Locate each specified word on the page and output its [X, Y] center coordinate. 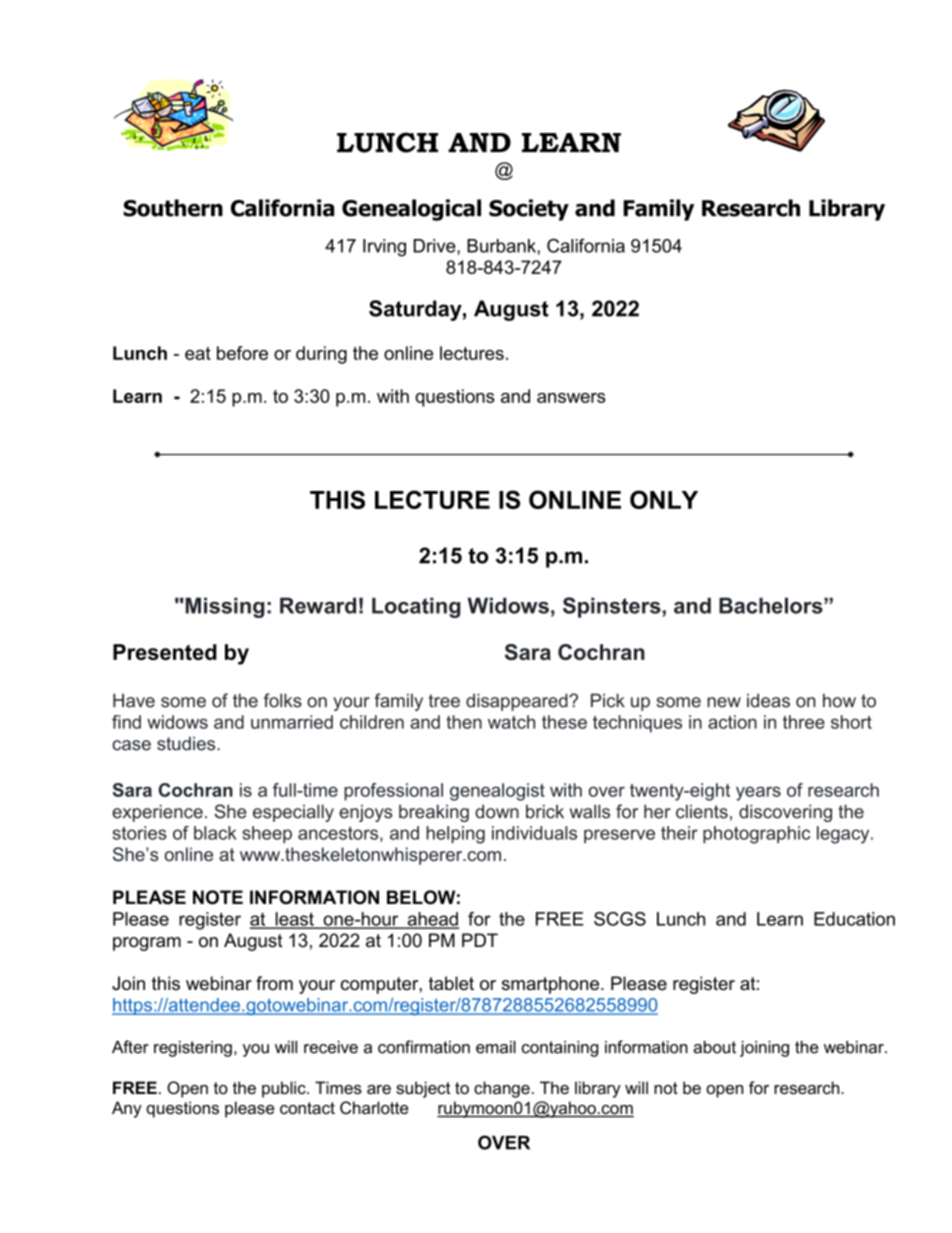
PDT [480, 940]
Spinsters [613, 607]
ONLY [664, 499]
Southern [173, 208]
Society [529, 210]
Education [854, 919]
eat [198, 353]
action [732, 722]
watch [511, 722]
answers [571, 398]
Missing [224, 607]
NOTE [218, 897]
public [285, 1089]
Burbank [502, 246]
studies [187, 743]
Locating [416, 607]
